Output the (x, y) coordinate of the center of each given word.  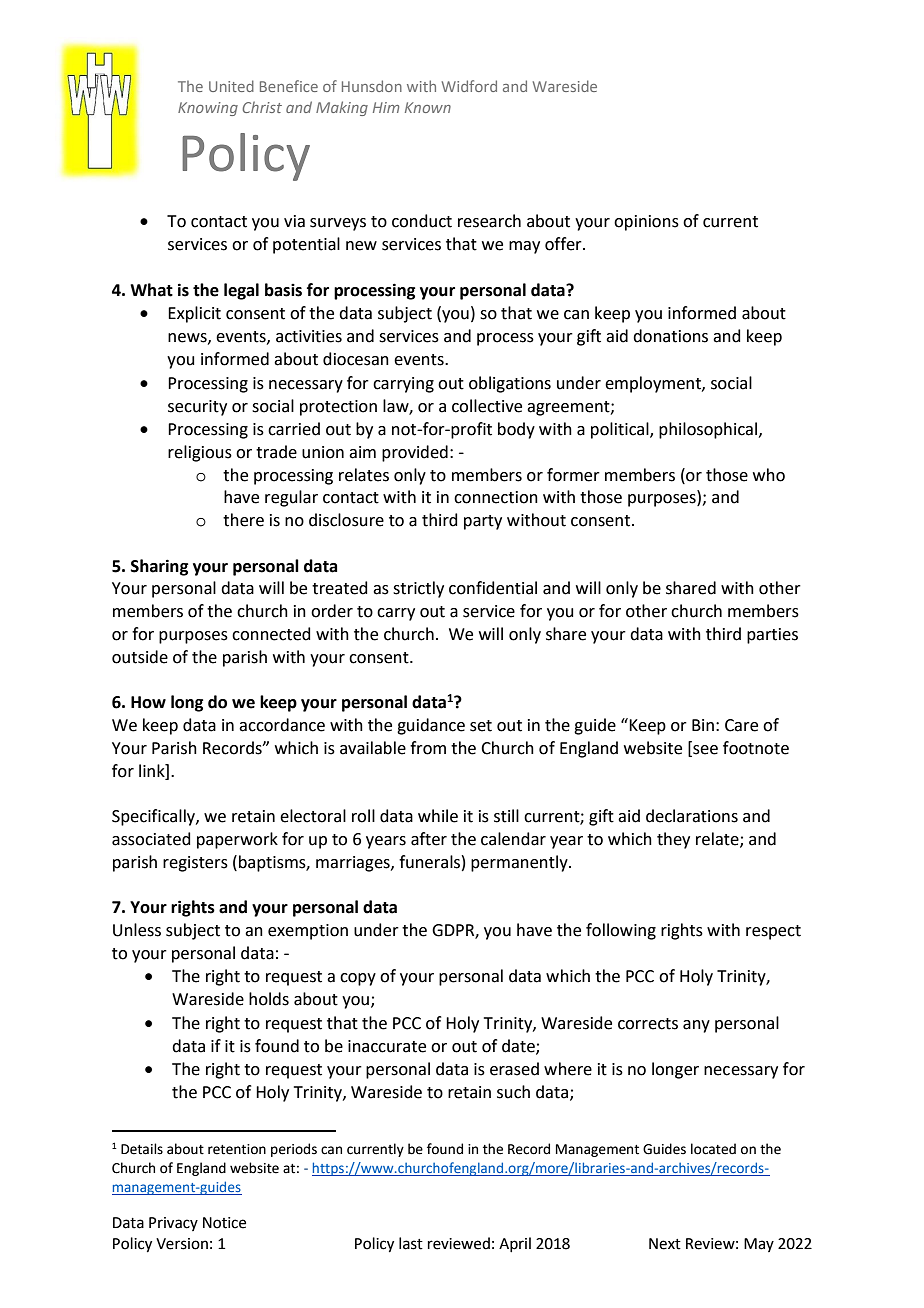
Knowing (208, 109)
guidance (431, 726)
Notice (224, 1223)
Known (428, 107)
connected (271, 634)
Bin (703, 725)
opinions (646, 223)
